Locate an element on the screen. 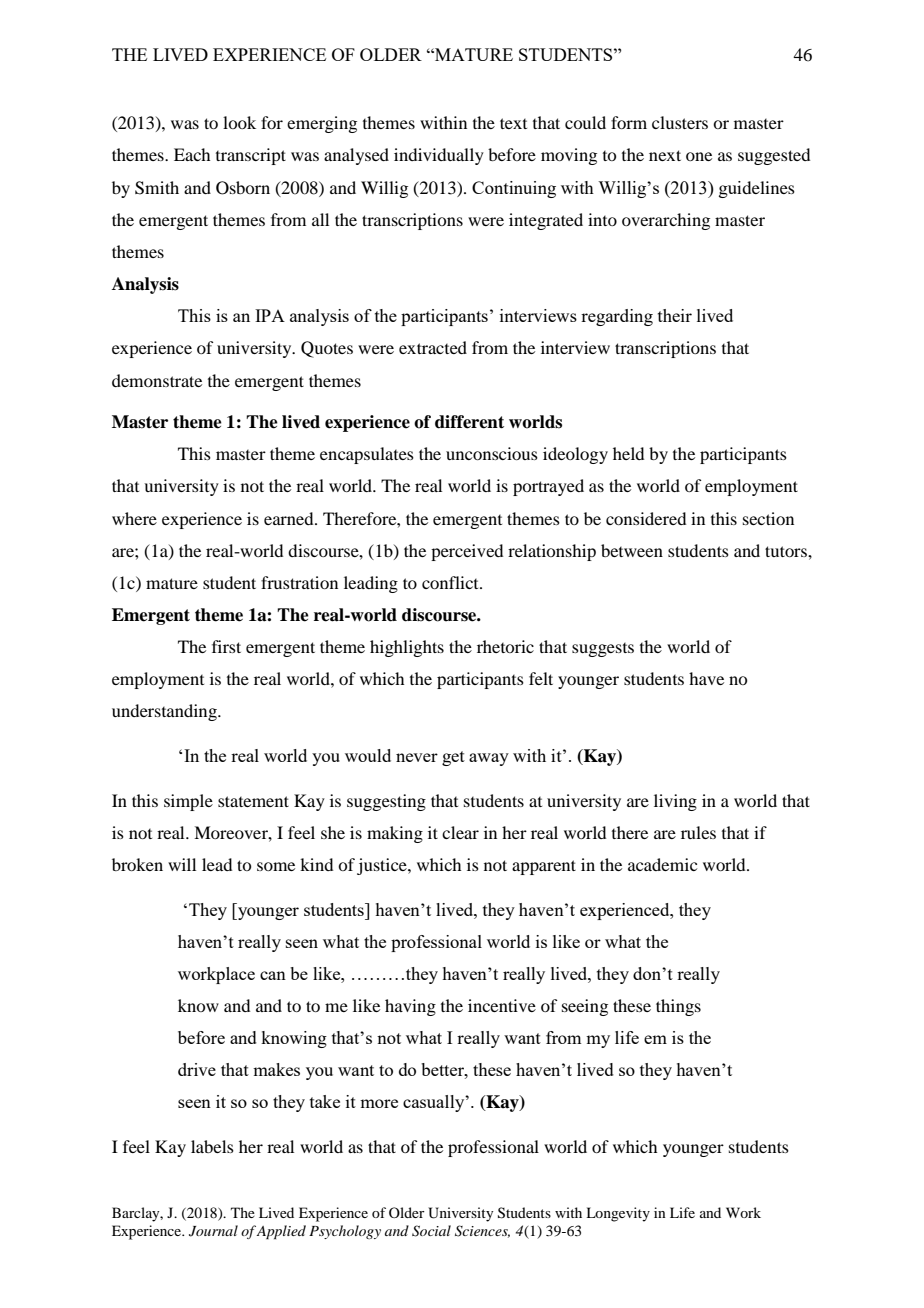 The height and width of the screenshot is (1308, 924). earned is located at coordinates (290, 518).
